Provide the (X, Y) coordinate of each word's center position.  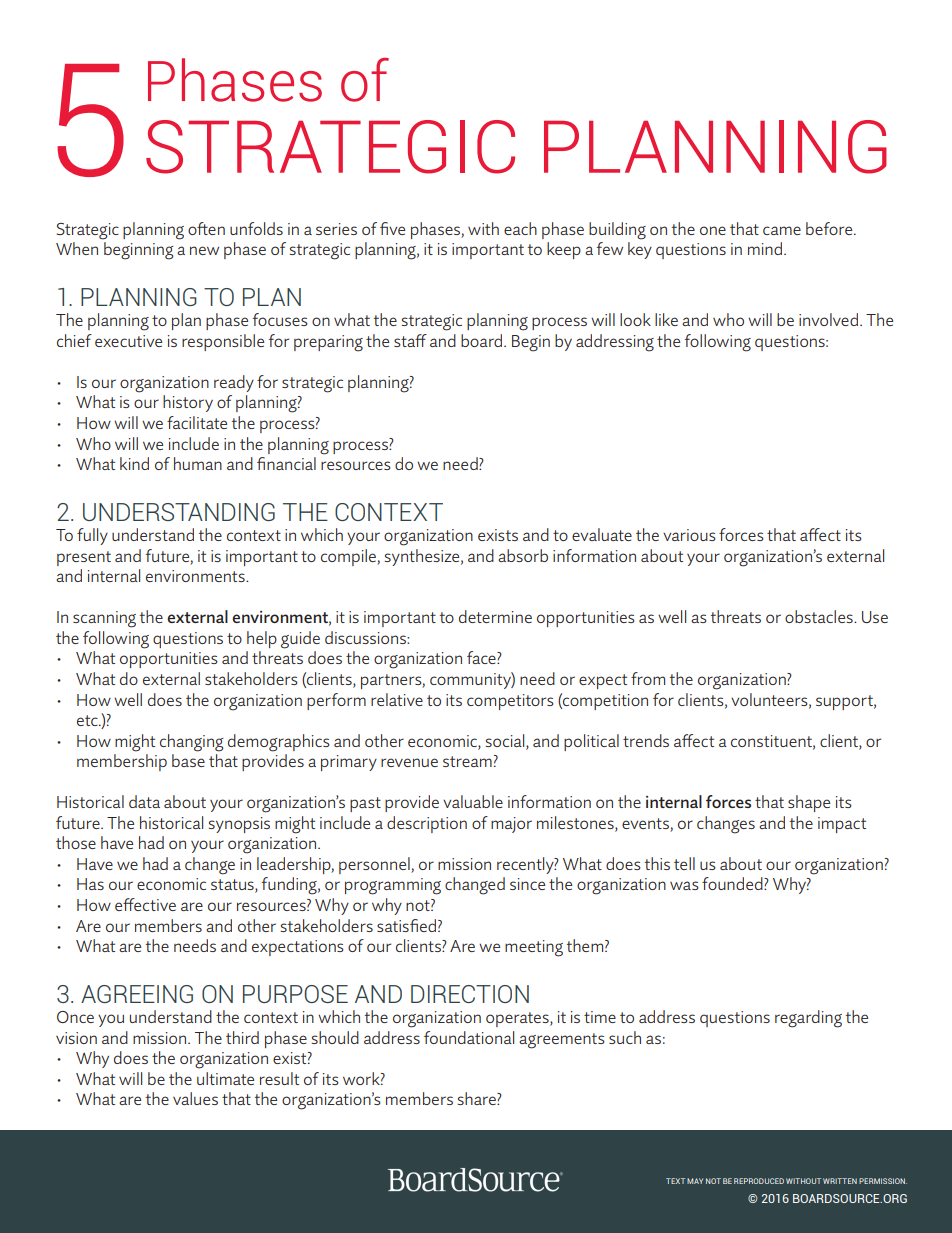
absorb (523, 555)
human (198, 463)
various (689, 535)
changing (192, 743)
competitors (510, 702)
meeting (534, 948)
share (477, 1098)
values (195, 1098)
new (204, 250)
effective (145, 904)
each (520, 228)
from (648, 678)
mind (765, 248)
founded (733, 883)
